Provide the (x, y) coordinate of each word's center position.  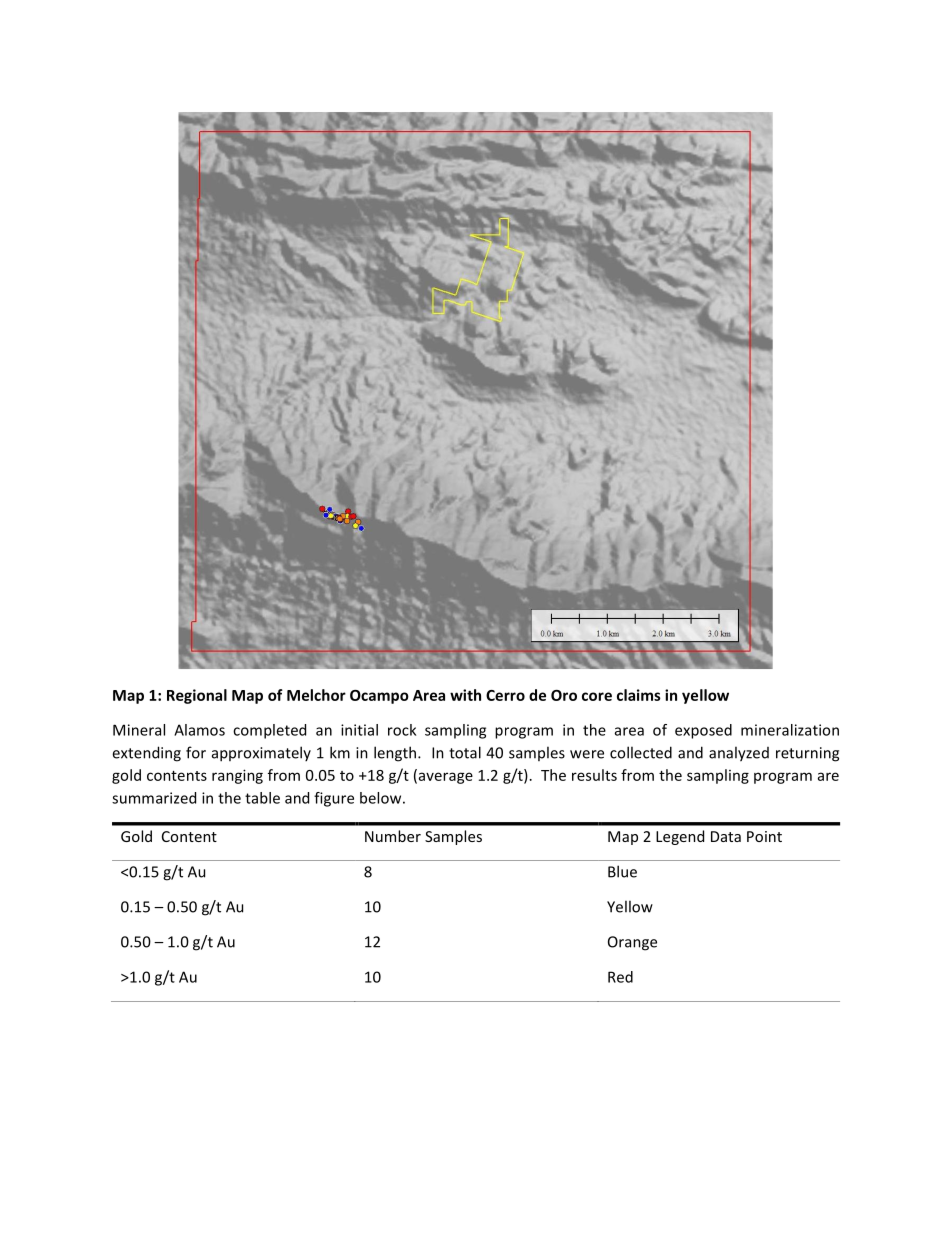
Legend (680, 837)
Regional (197, 696)
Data (726, 836)
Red (620, 977)
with (465, 695)
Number (393, 836)
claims (639, 695)
